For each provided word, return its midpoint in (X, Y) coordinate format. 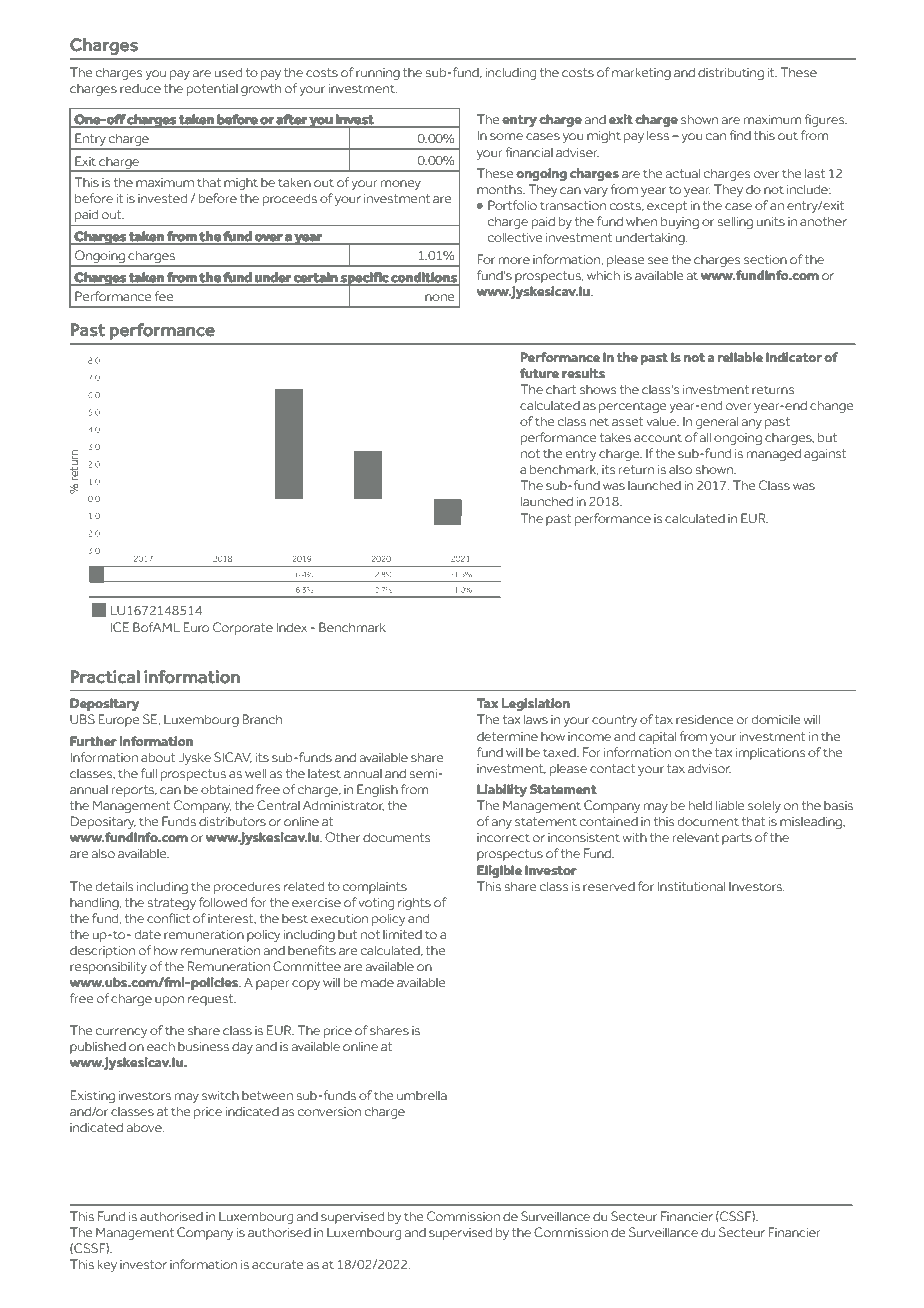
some (506, 136)
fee (164, 296)
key (107, 1266)
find (740, 135)
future (539, 373)
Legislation (535, 704)
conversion (329, 1111)
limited (402, 934)
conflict (168, 918)
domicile (776, 719)
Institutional (691, 886)
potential (212, 90)
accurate (278, 1264)
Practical (105, 677)
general (717, 423)
